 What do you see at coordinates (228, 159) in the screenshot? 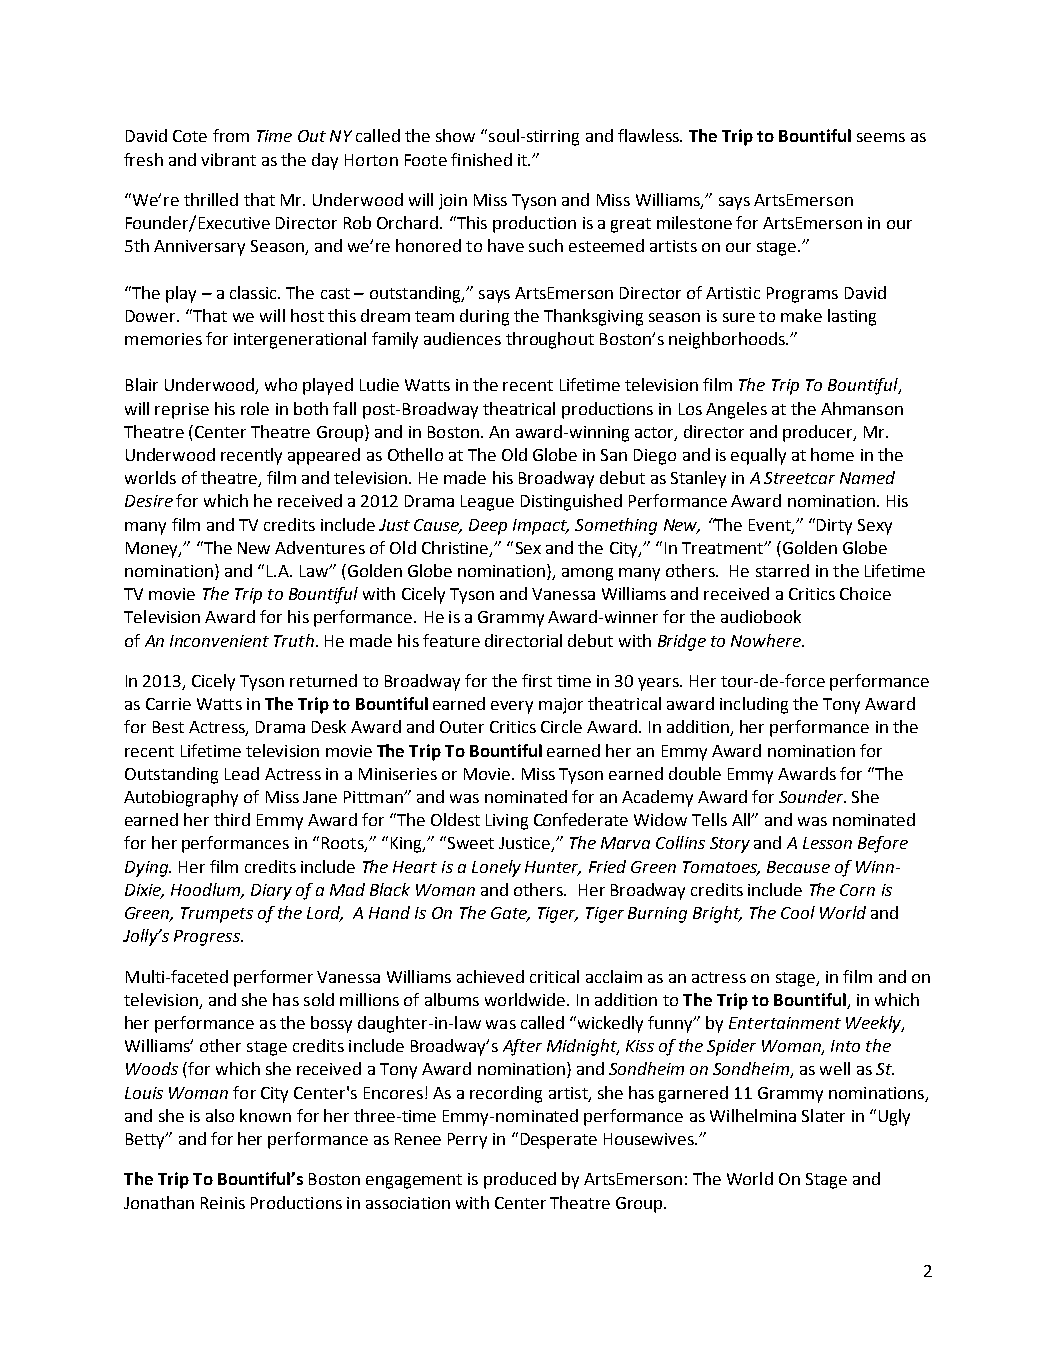
I see `vibrant` at bounding box center [228, 159].
